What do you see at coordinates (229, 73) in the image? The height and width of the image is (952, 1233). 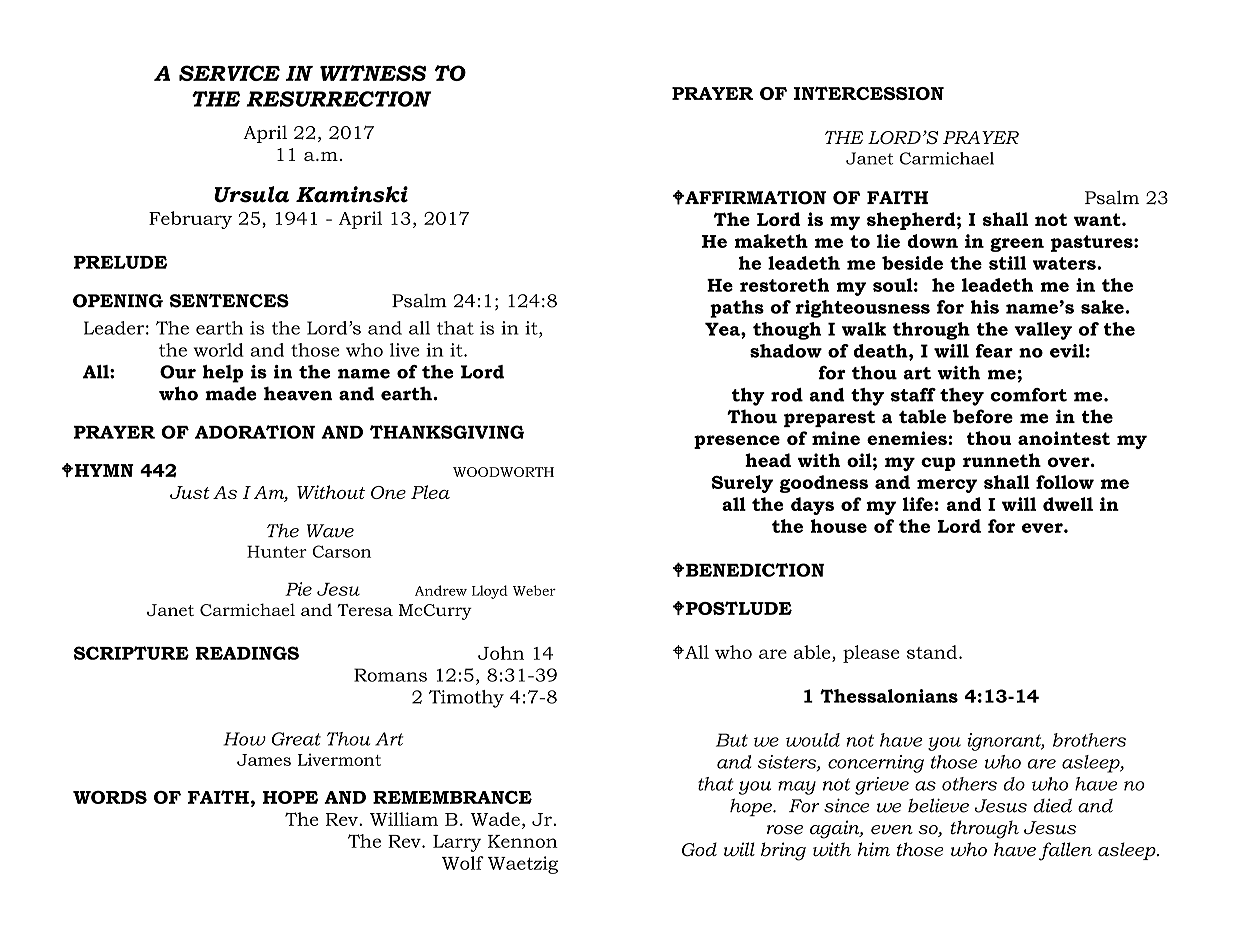 I see `SERVICE` at bounding box center [229, 73].
